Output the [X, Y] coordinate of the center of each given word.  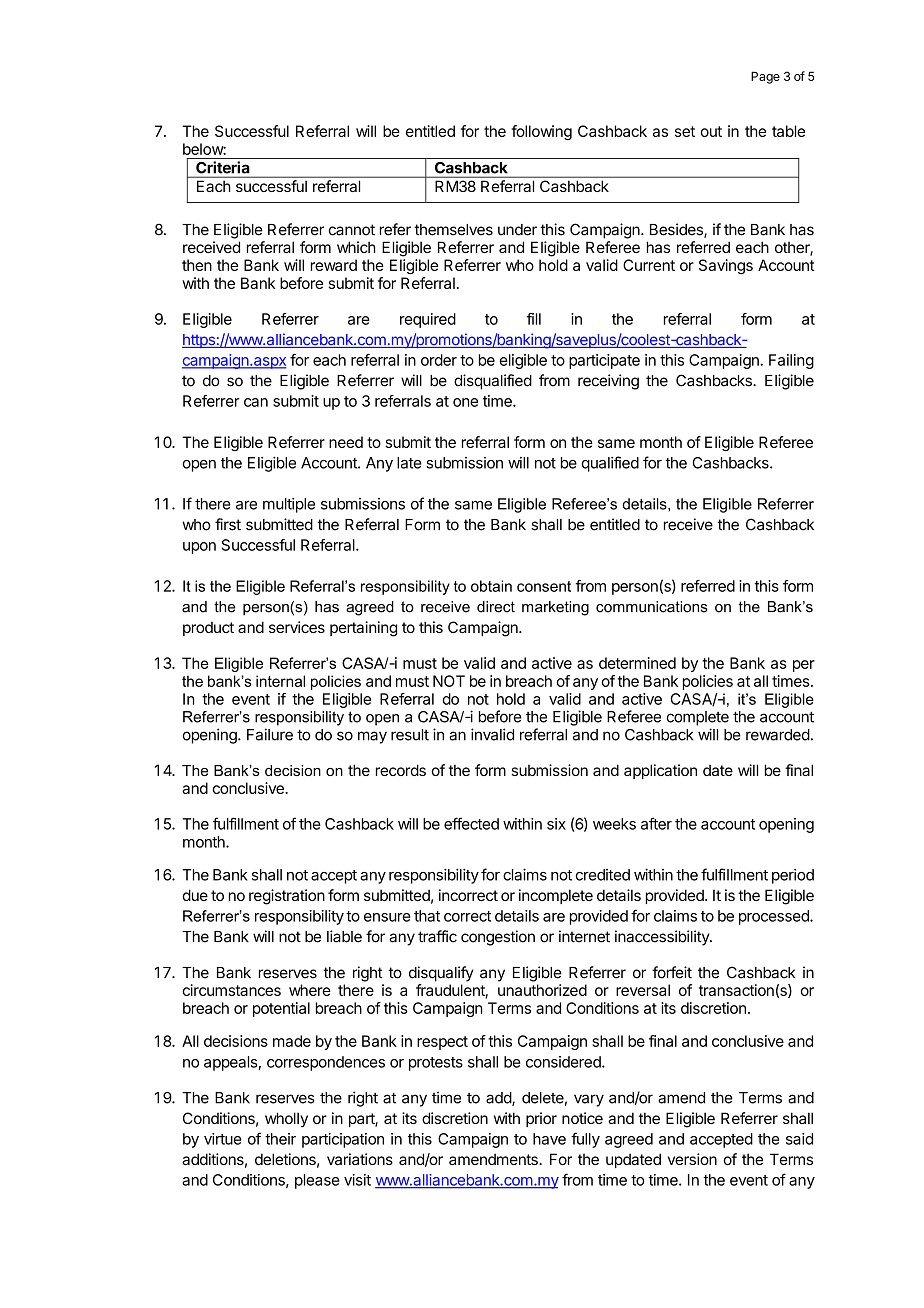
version [692, 1159]
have [549, 1139]
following [541, 132]
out [711, 131]
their [280, 1139]
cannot [352, 230]
